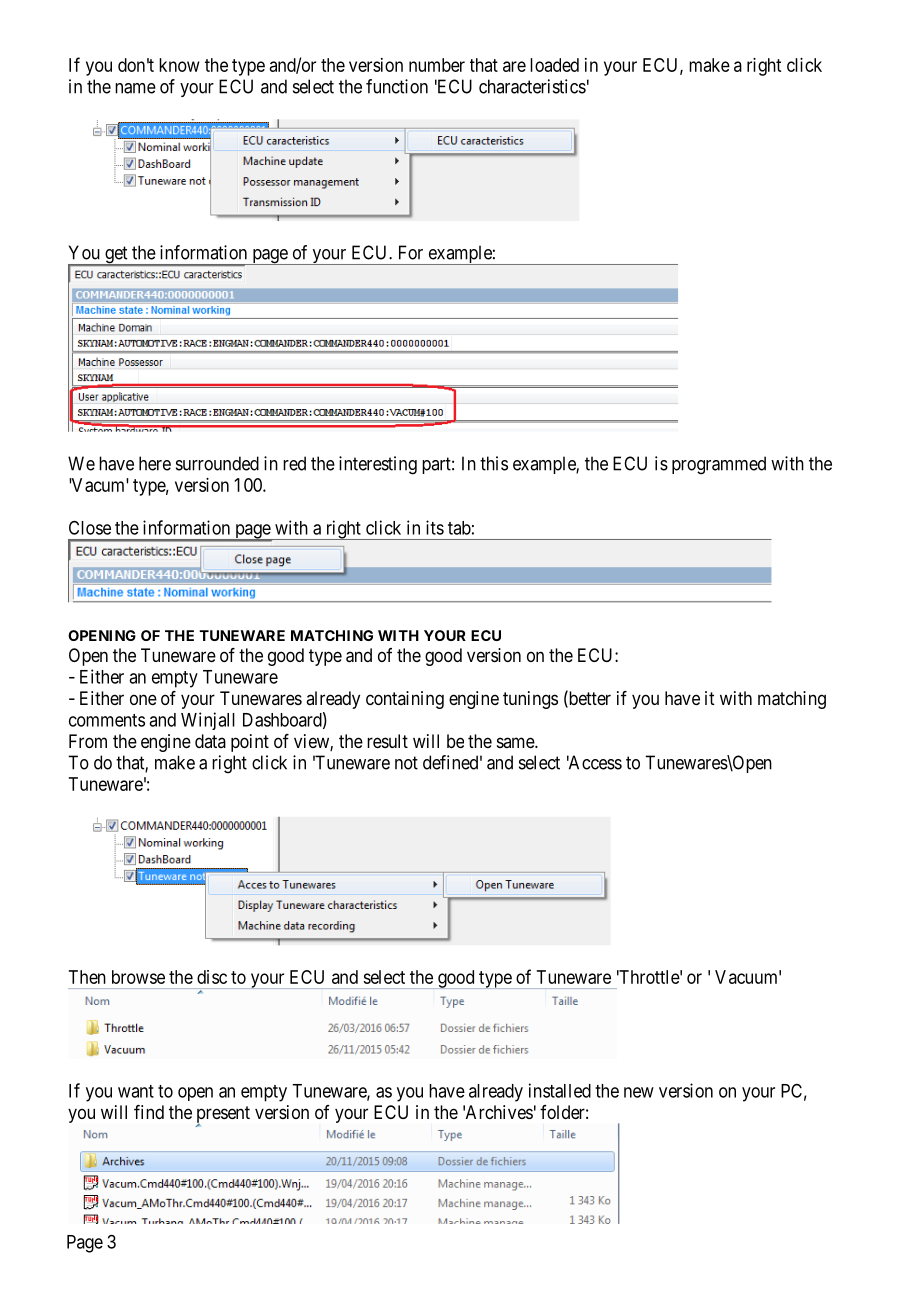 Image resolution: width=924 pixels, height=1308 pixels. What do you see at coordinates (210, 741) in the page?
I see `data` at bounding box center [210, 741].
